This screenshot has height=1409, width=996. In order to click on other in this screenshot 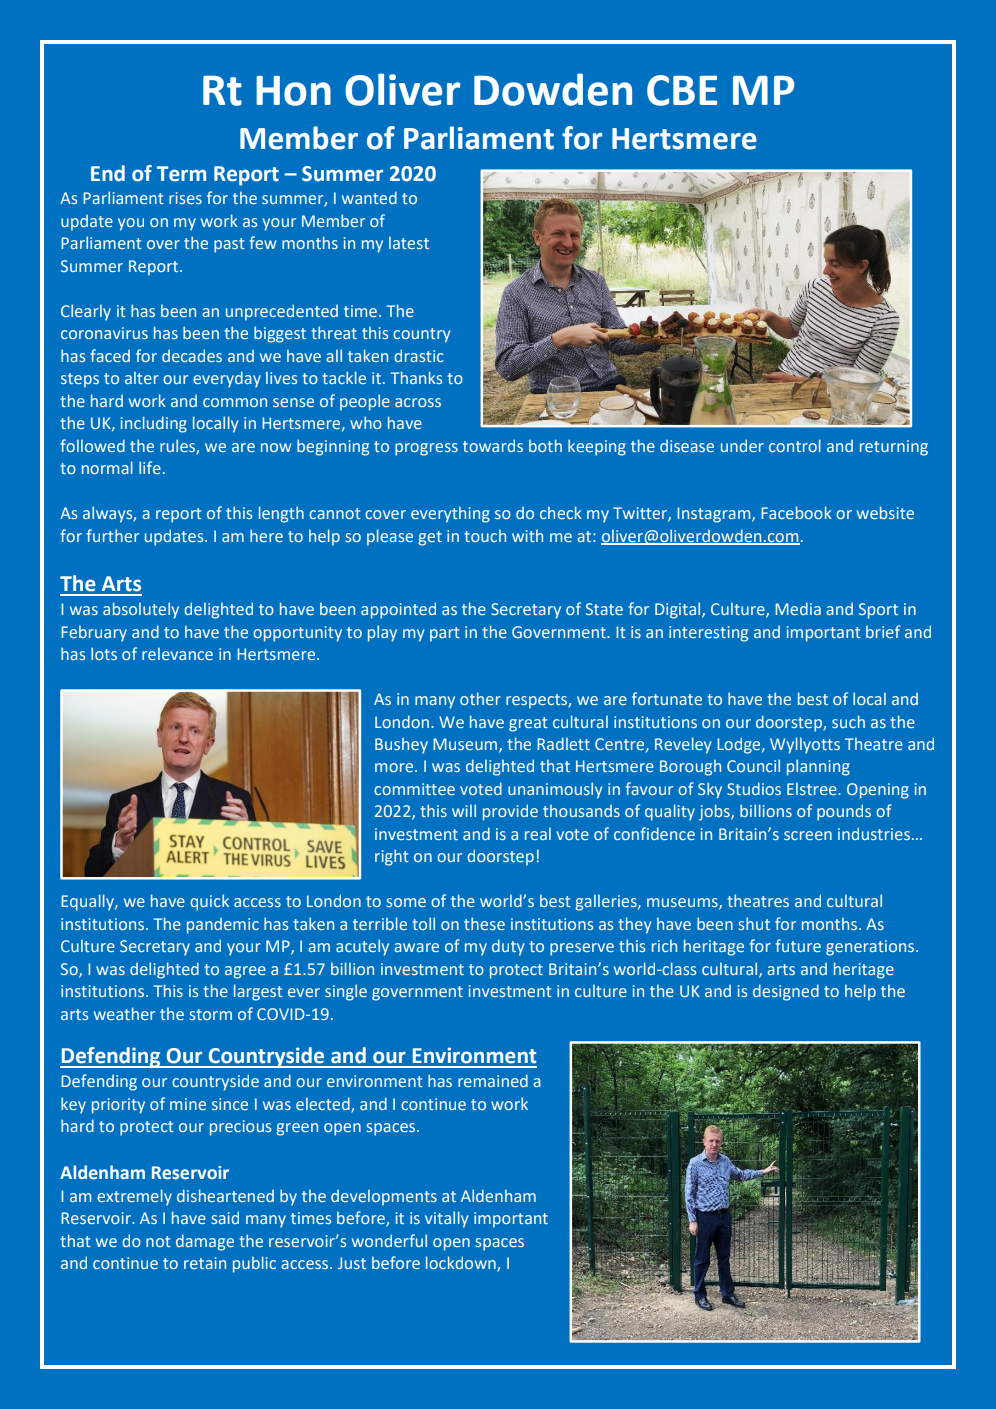, I will do `click(480, 698)`.
